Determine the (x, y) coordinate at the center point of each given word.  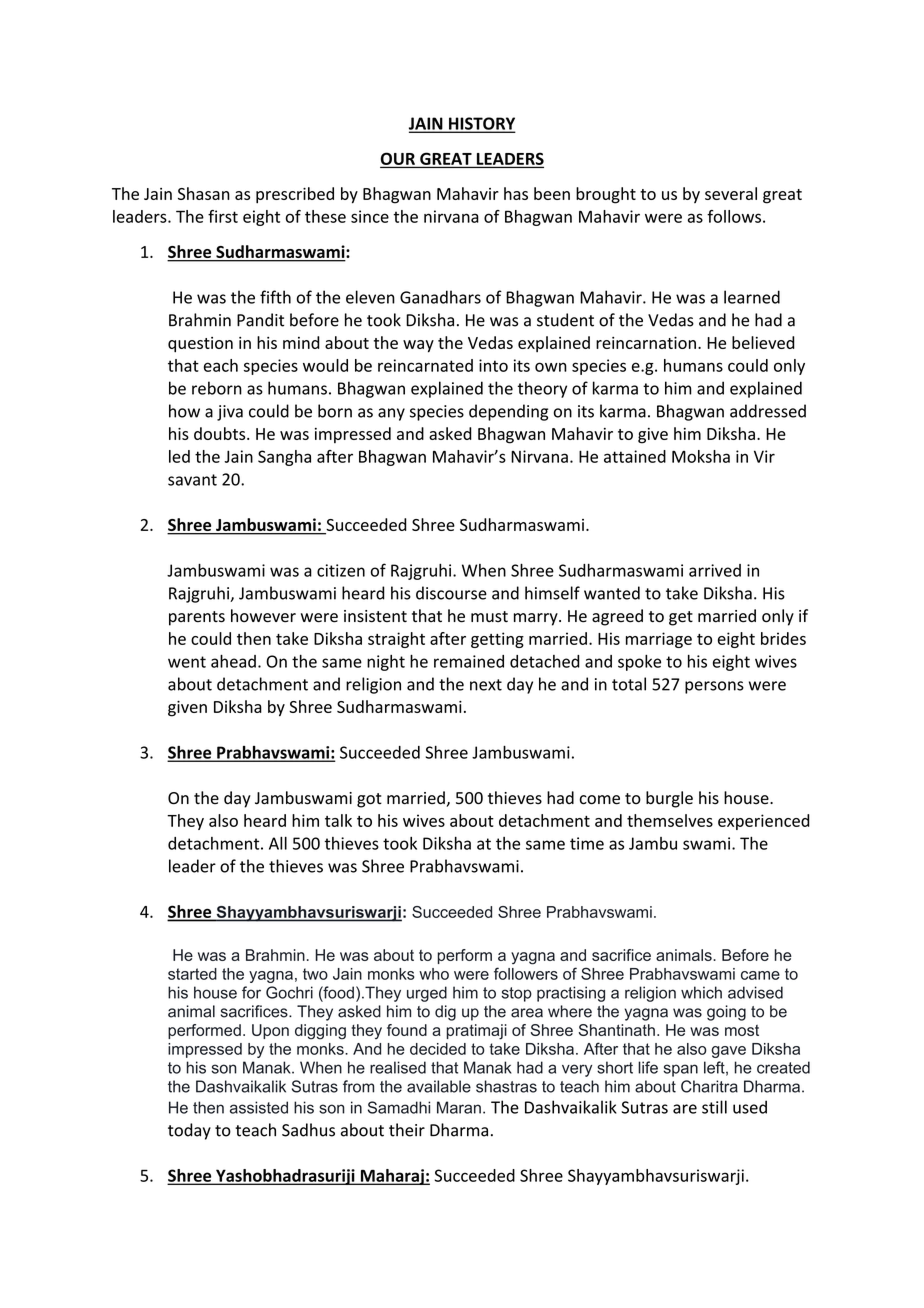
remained (469, 661)
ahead (233, 661)
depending (508, 412)
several (731, 193)
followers (526, 973)
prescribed (295, 195)
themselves (670, 820)
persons (714, 687)
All (278, 843)
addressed (768, 411)
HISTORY (481, 124)
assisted (259, 1107)
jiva (230, 413)
